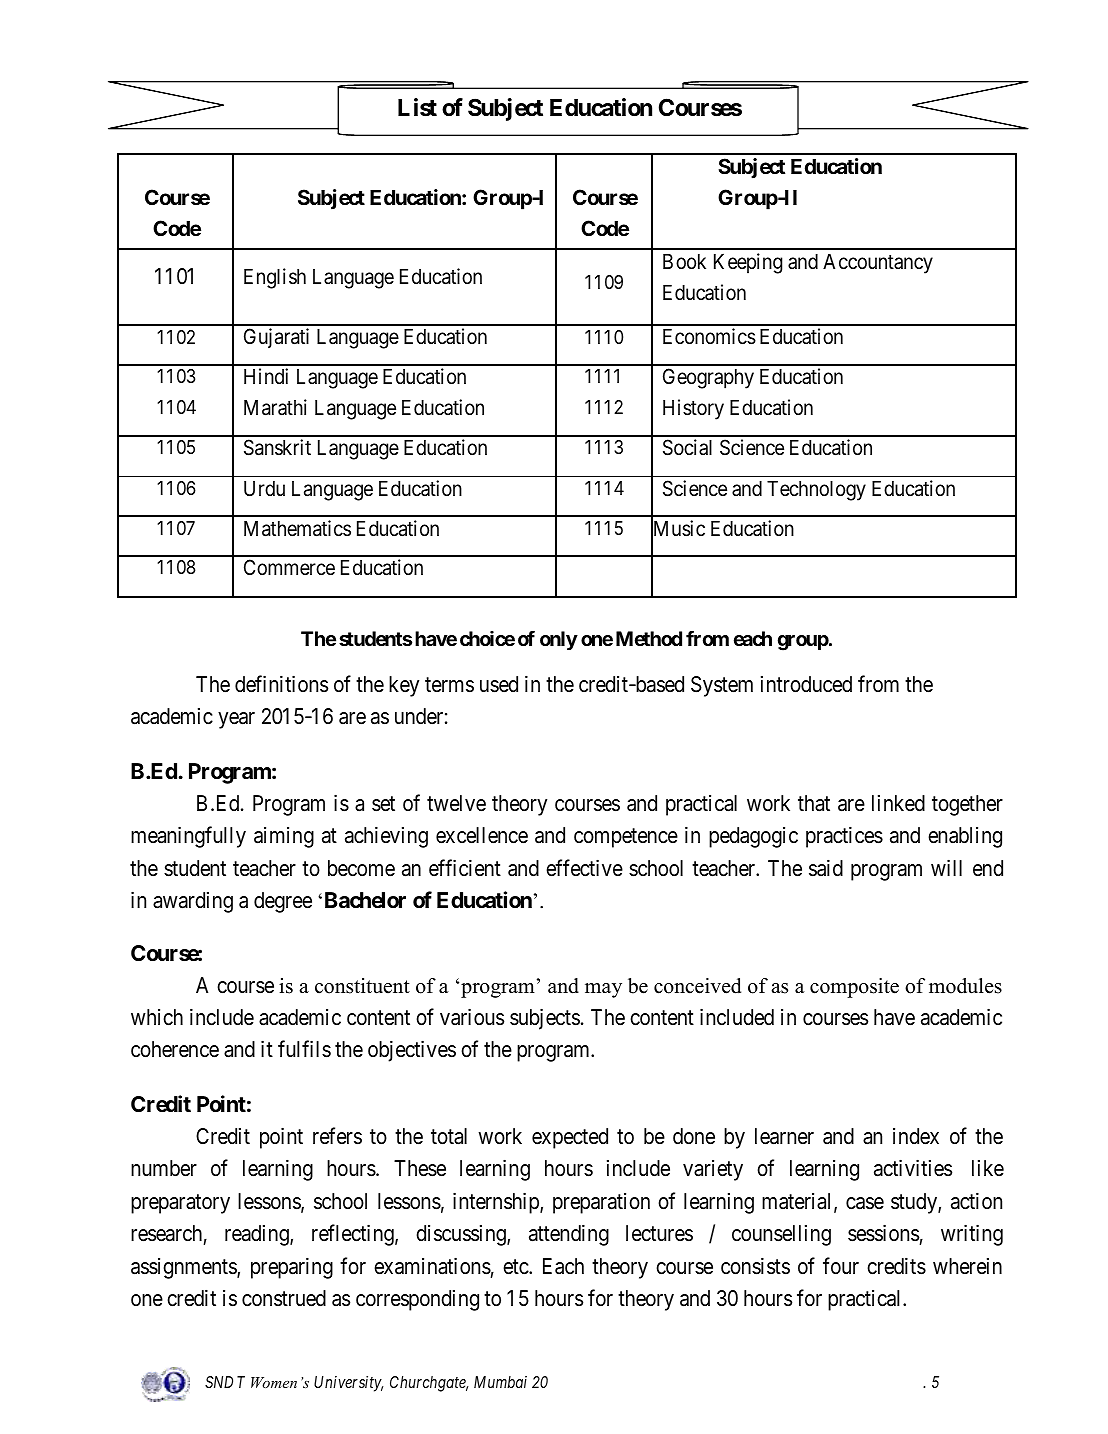  Describe the element at coordinates (284, 1298) in the screenshot. I see `construed` at that location.
